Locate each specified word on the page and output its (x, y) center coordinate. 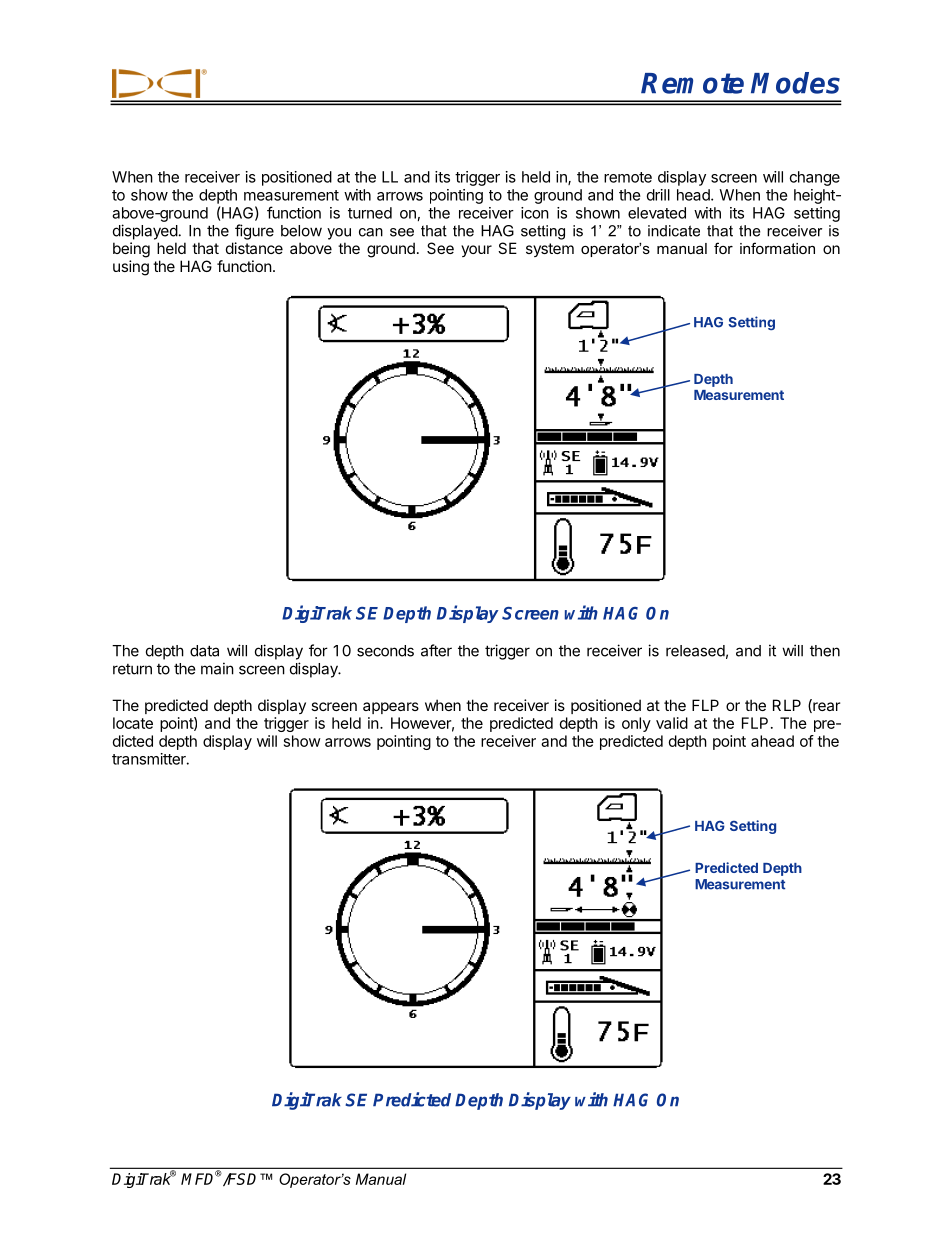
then (825, 651)
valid (672, 723)
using (131, 268)
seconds (385, 651)
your (476, 251)
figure (254, 232)
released (695, 651)
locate (133, 723)
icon (535, 213)
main (217, 668)
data (204, 651)
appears (391, 708)
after (436, 650)
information (777, 248)
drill (658, 195)
